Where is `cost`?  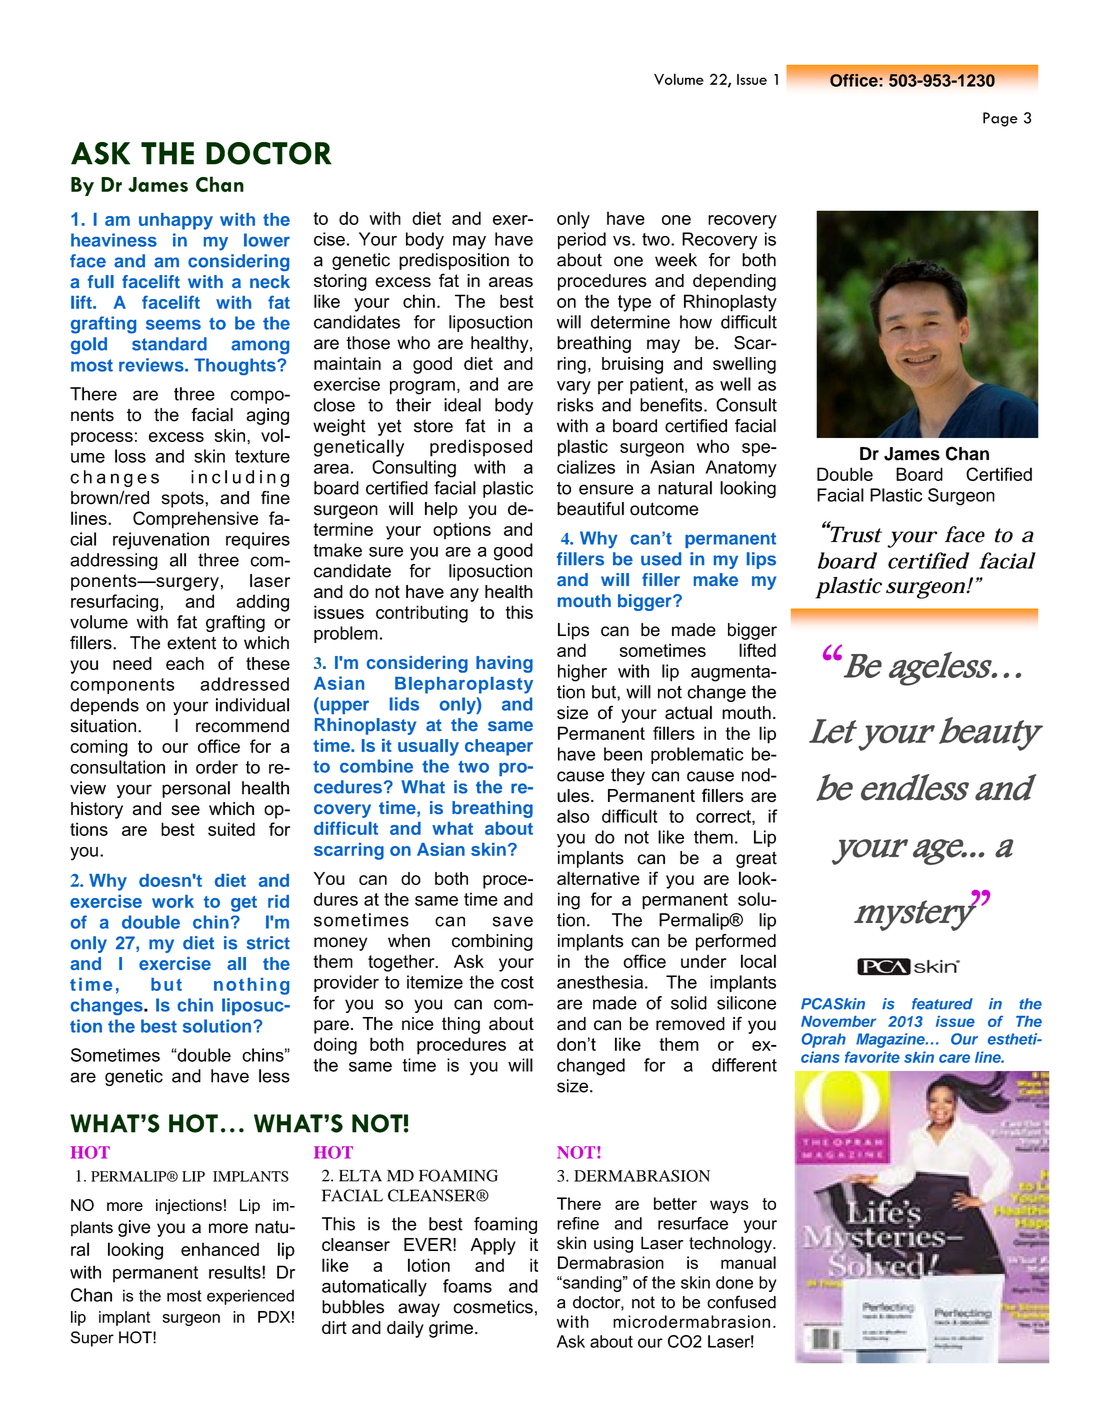
cost is located at coordinates (517, 982).
